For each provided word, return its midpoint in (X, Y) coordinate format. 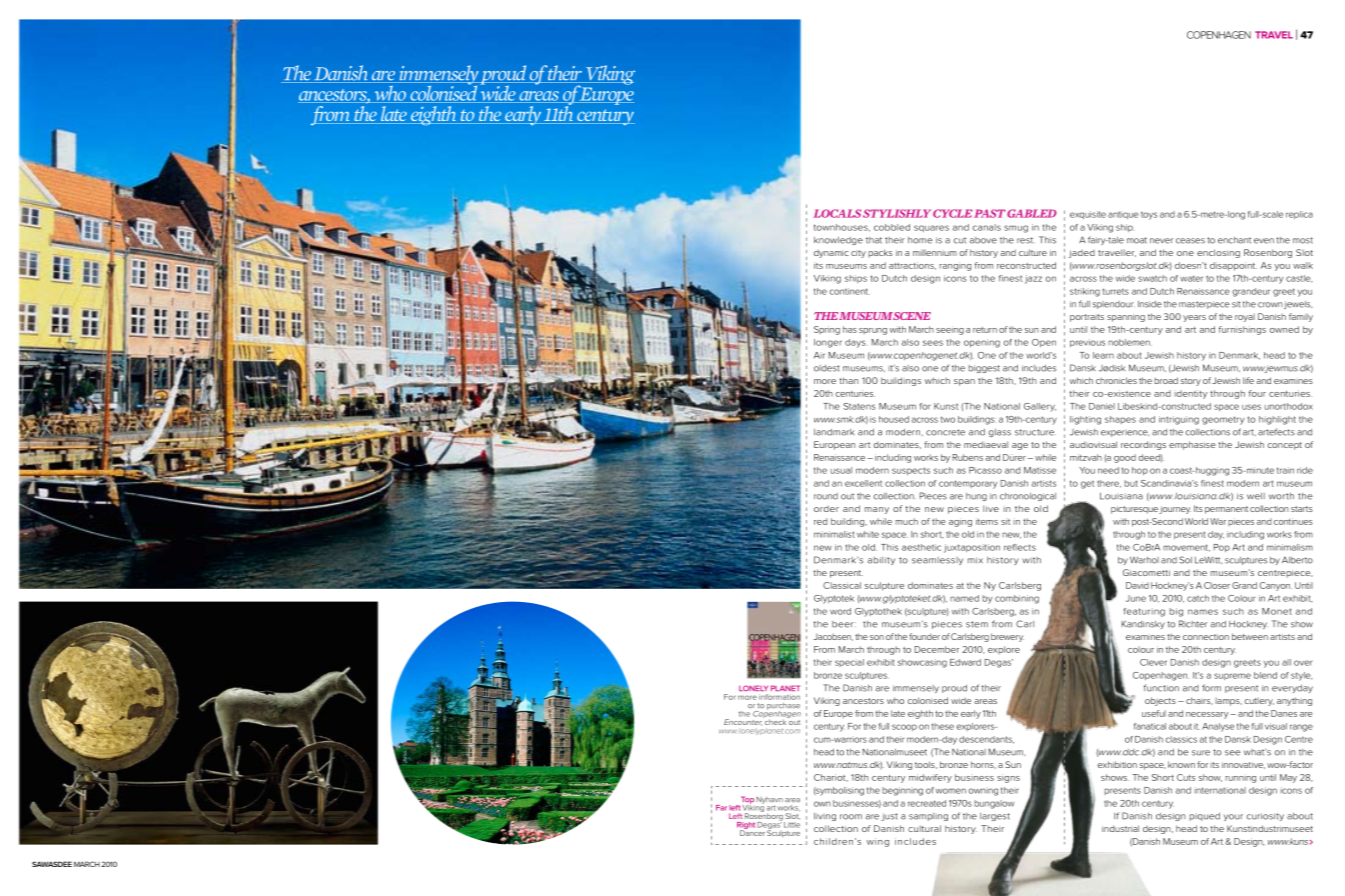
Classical (842, 585)
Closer (1217, 585)
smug (1016, 229)
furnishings (1242, 330)
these (943, 726)
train (1285, 470)
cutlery (1259, 702)
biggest (984, 369)
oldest (826, 368)
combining (1017, 599)
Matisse (1040, 470)
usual (841, 470)
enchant (1234, 240)
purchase (783, 707)
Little (791, 823)
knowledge (838, 241)
